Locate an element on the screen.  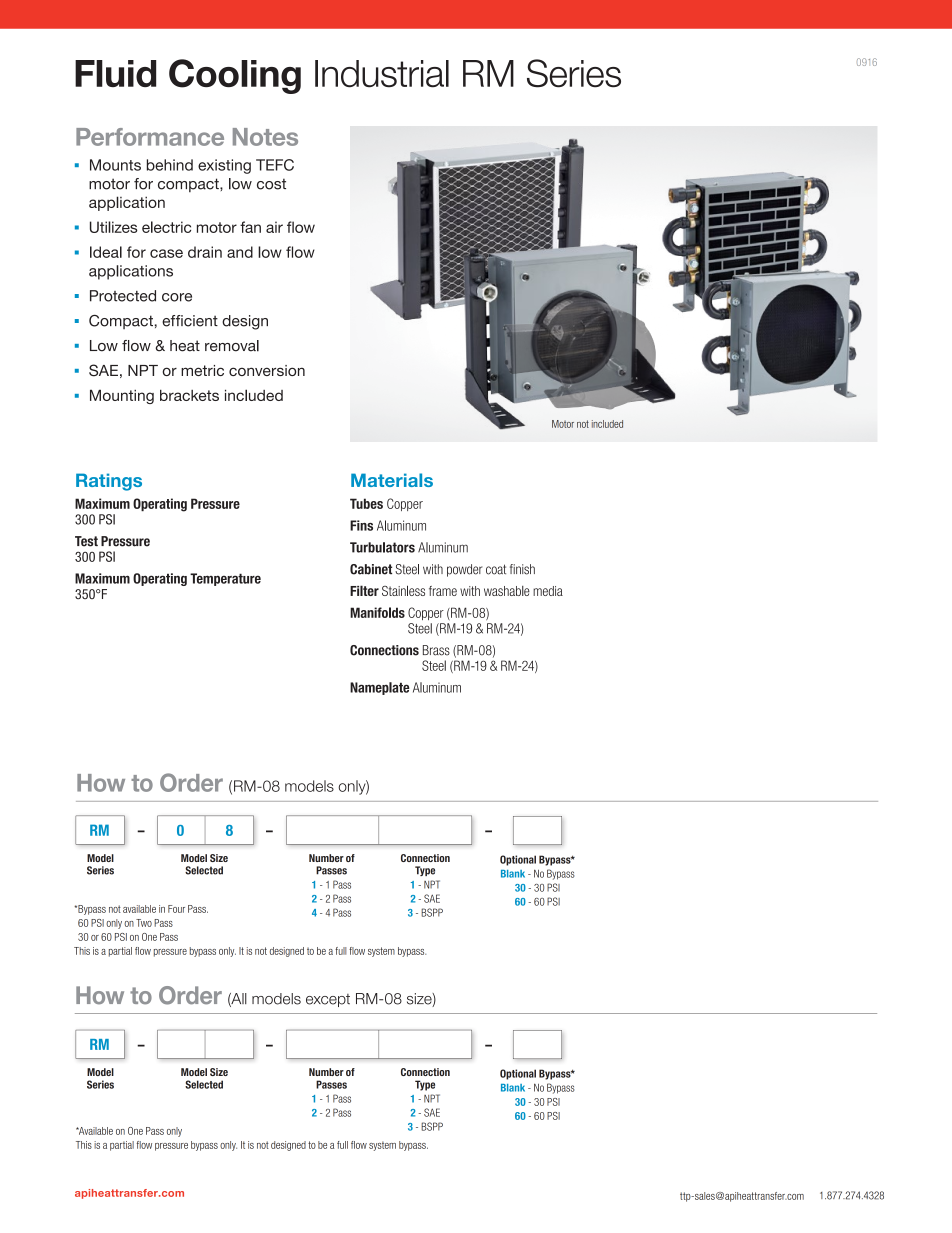
Test is located at coordinates (86, 541).
